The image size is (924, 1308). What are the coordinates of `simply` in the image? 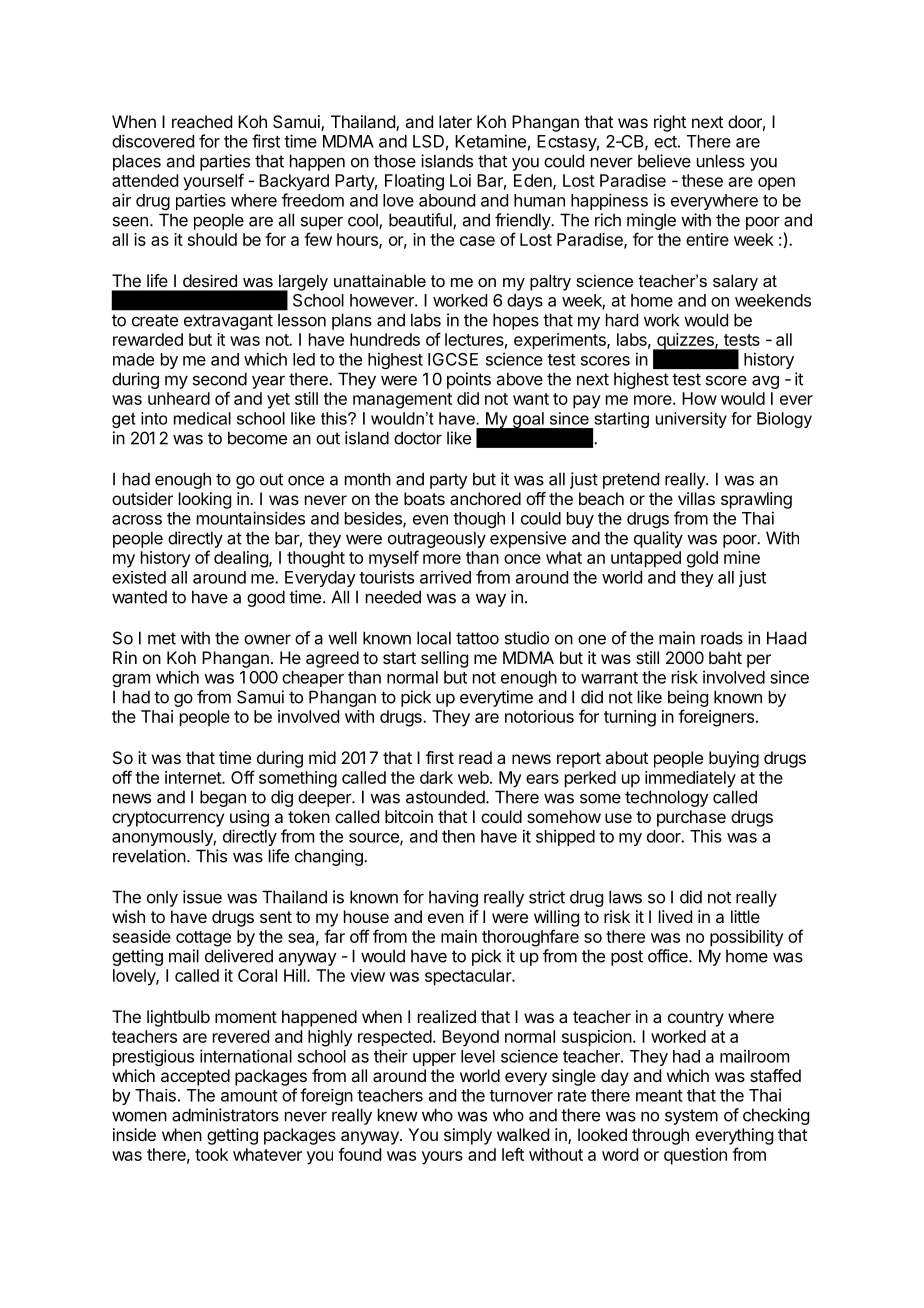 It's located at (468, 1136).
